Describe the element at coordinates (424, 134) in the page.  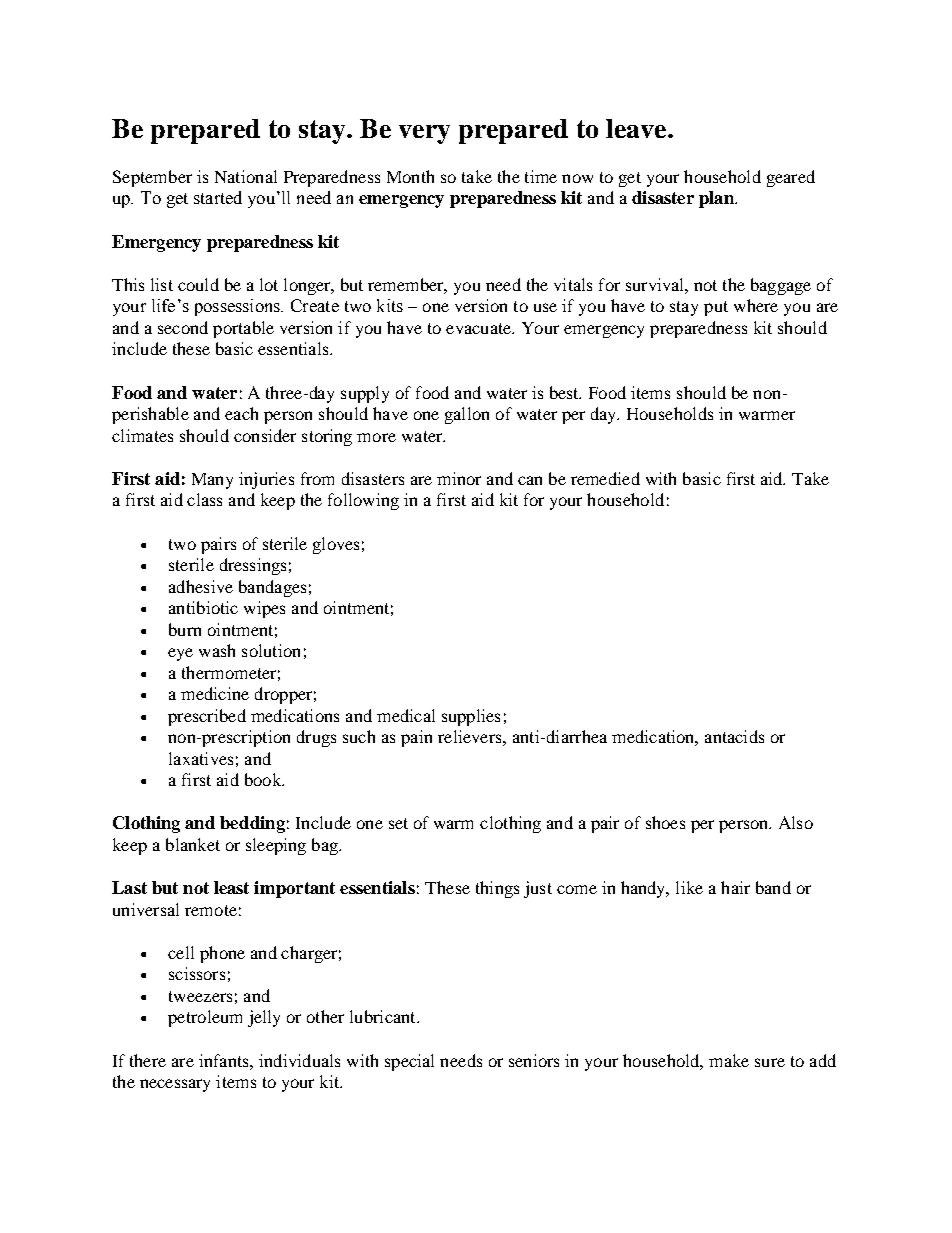
I see `very` at that location.
